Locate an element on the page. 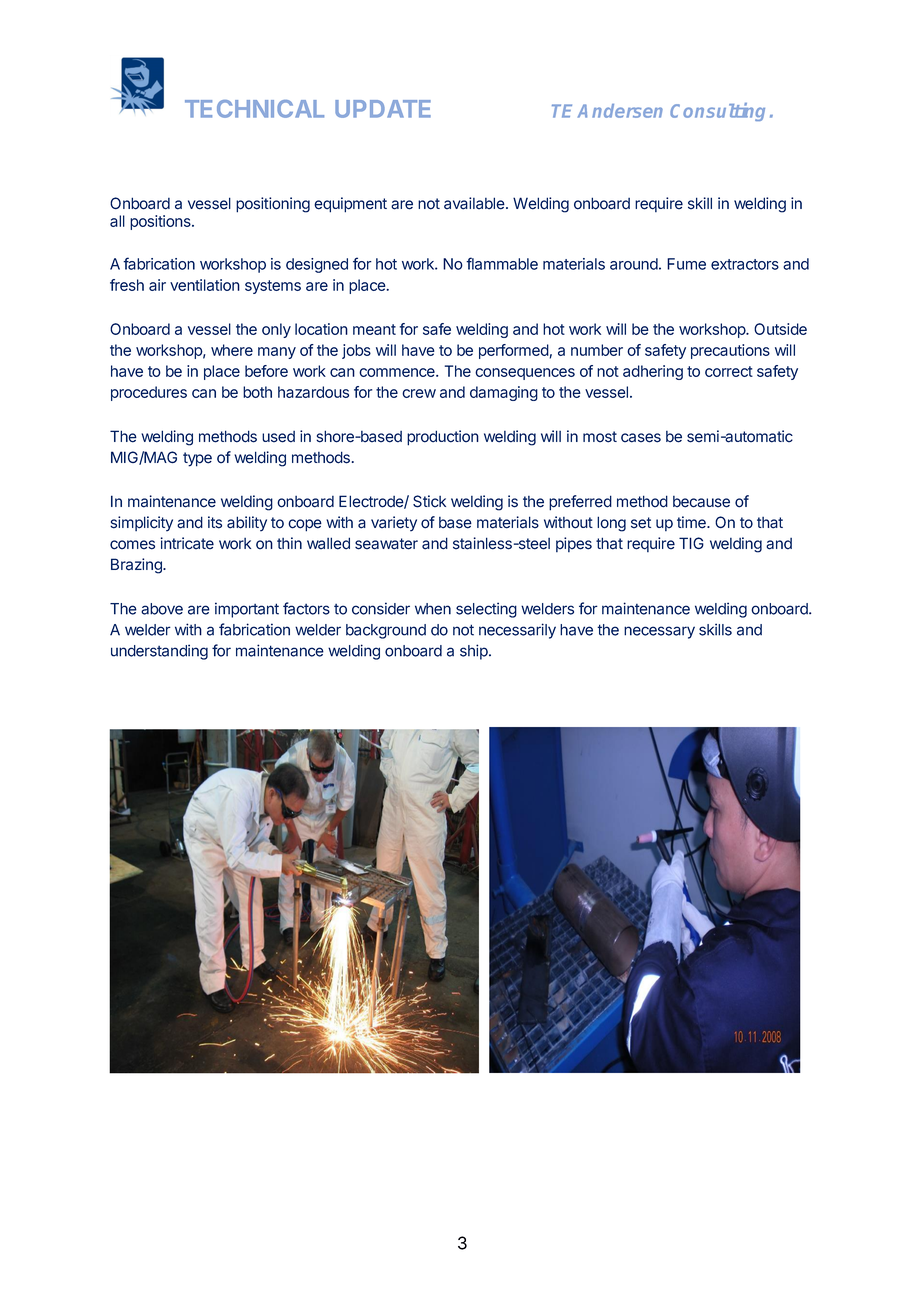  TIG is located at coordinates (691, 543).
